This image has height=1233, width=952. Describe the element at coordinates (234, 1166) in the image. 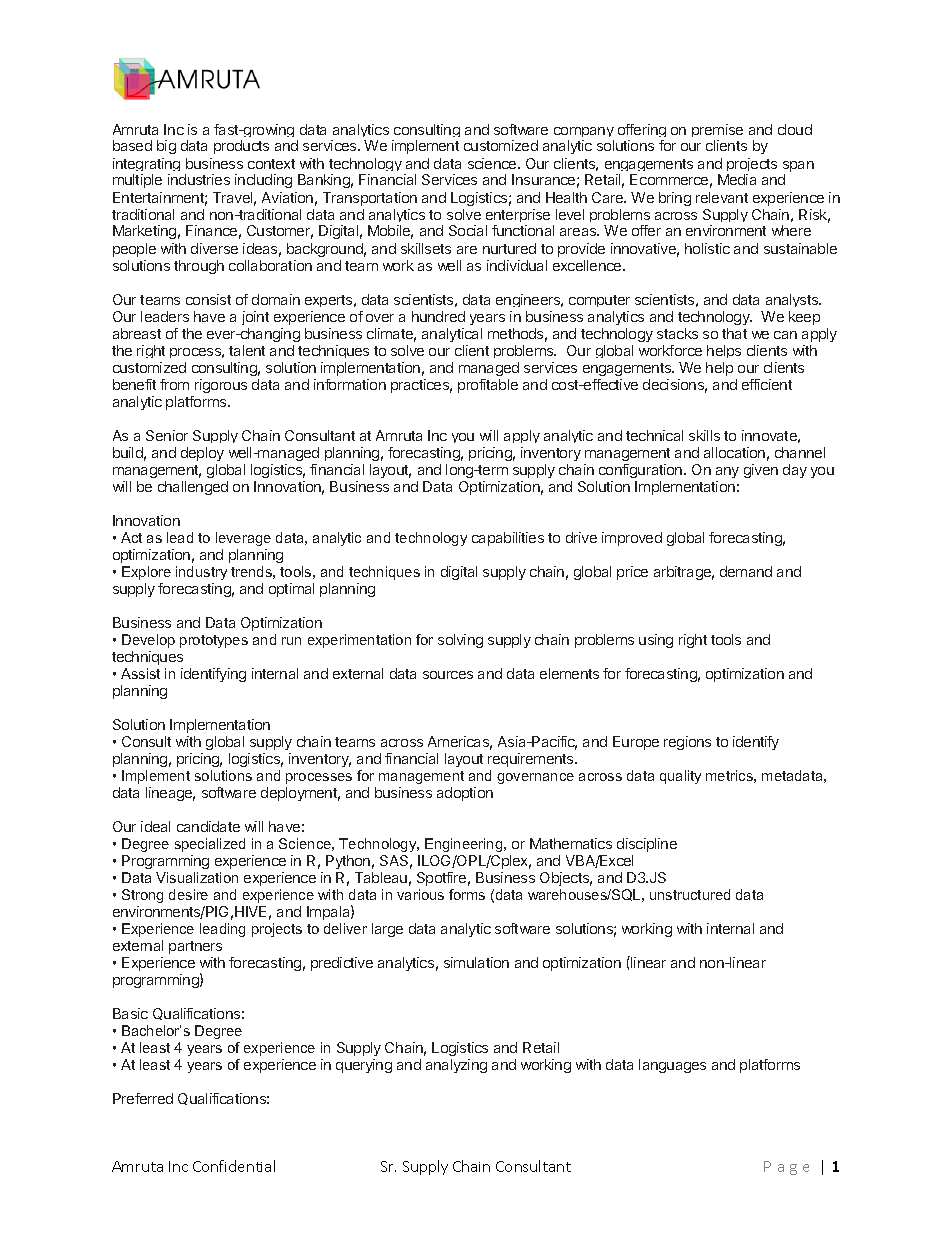

I see `Confidential` at that location.
